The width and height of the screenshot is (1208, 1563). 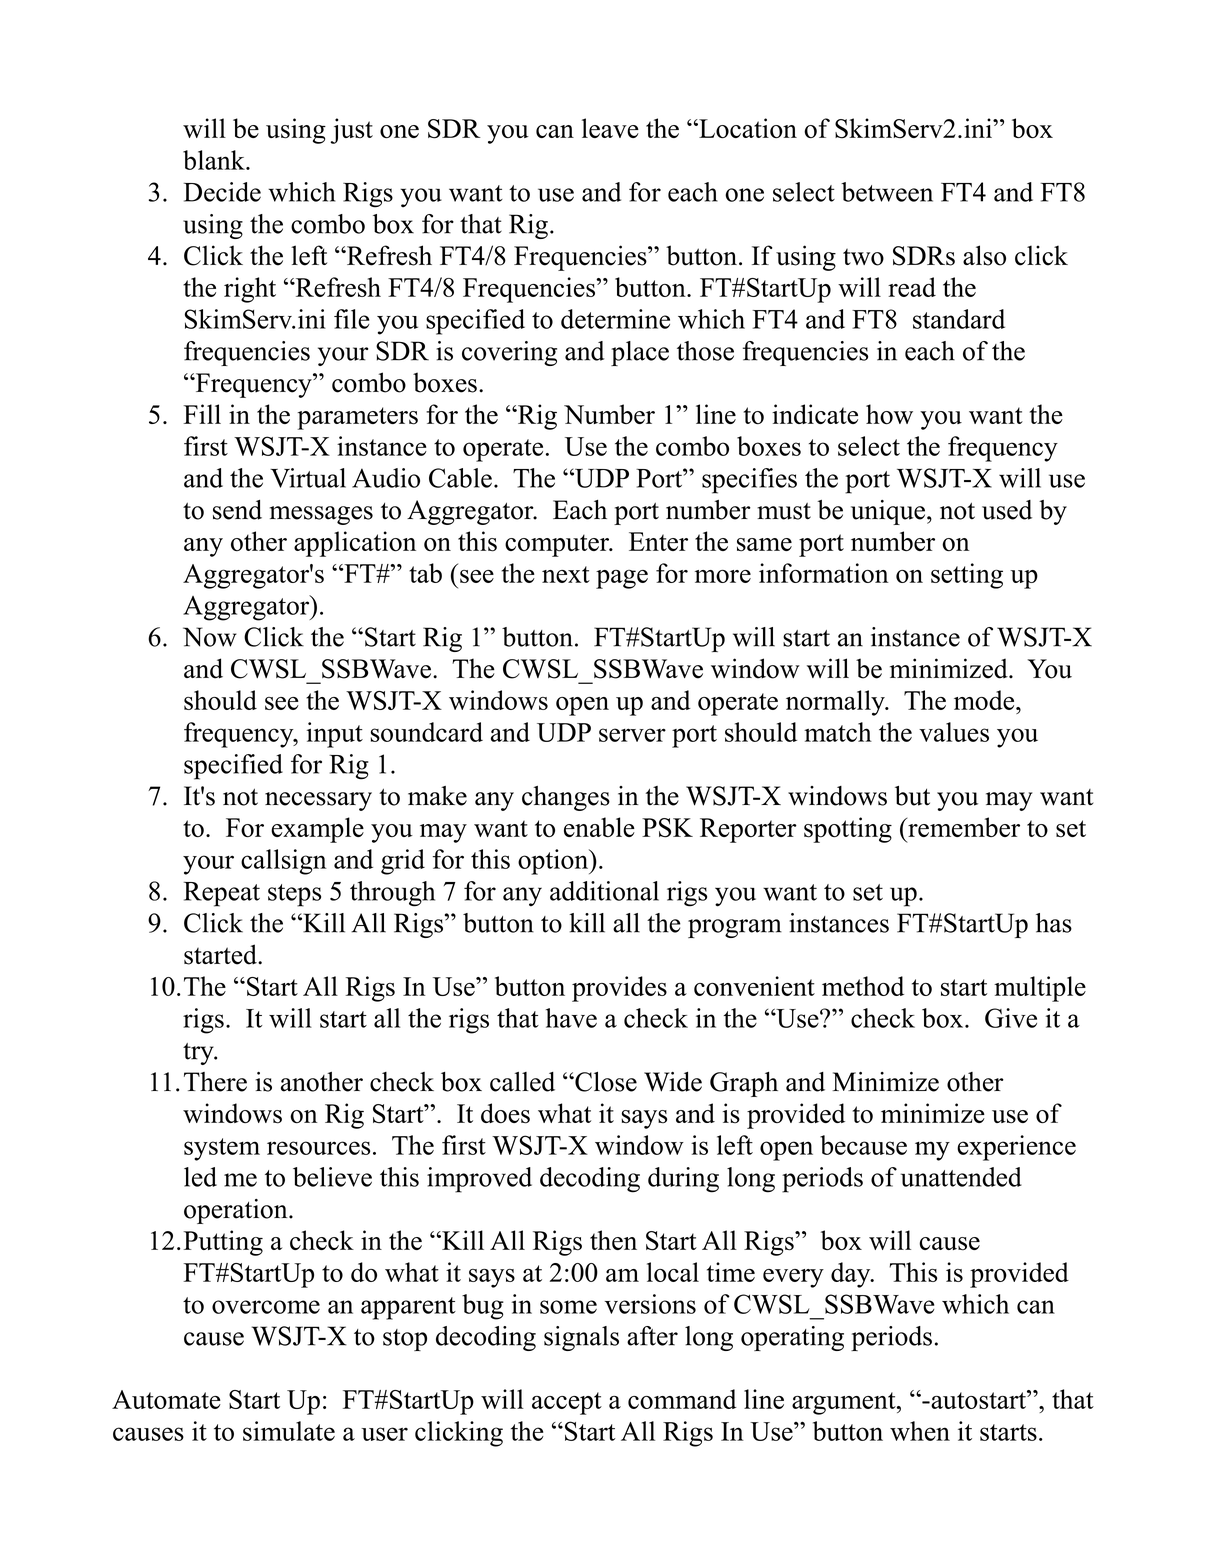 I want to click on used, so click(x=1007, y=510).
